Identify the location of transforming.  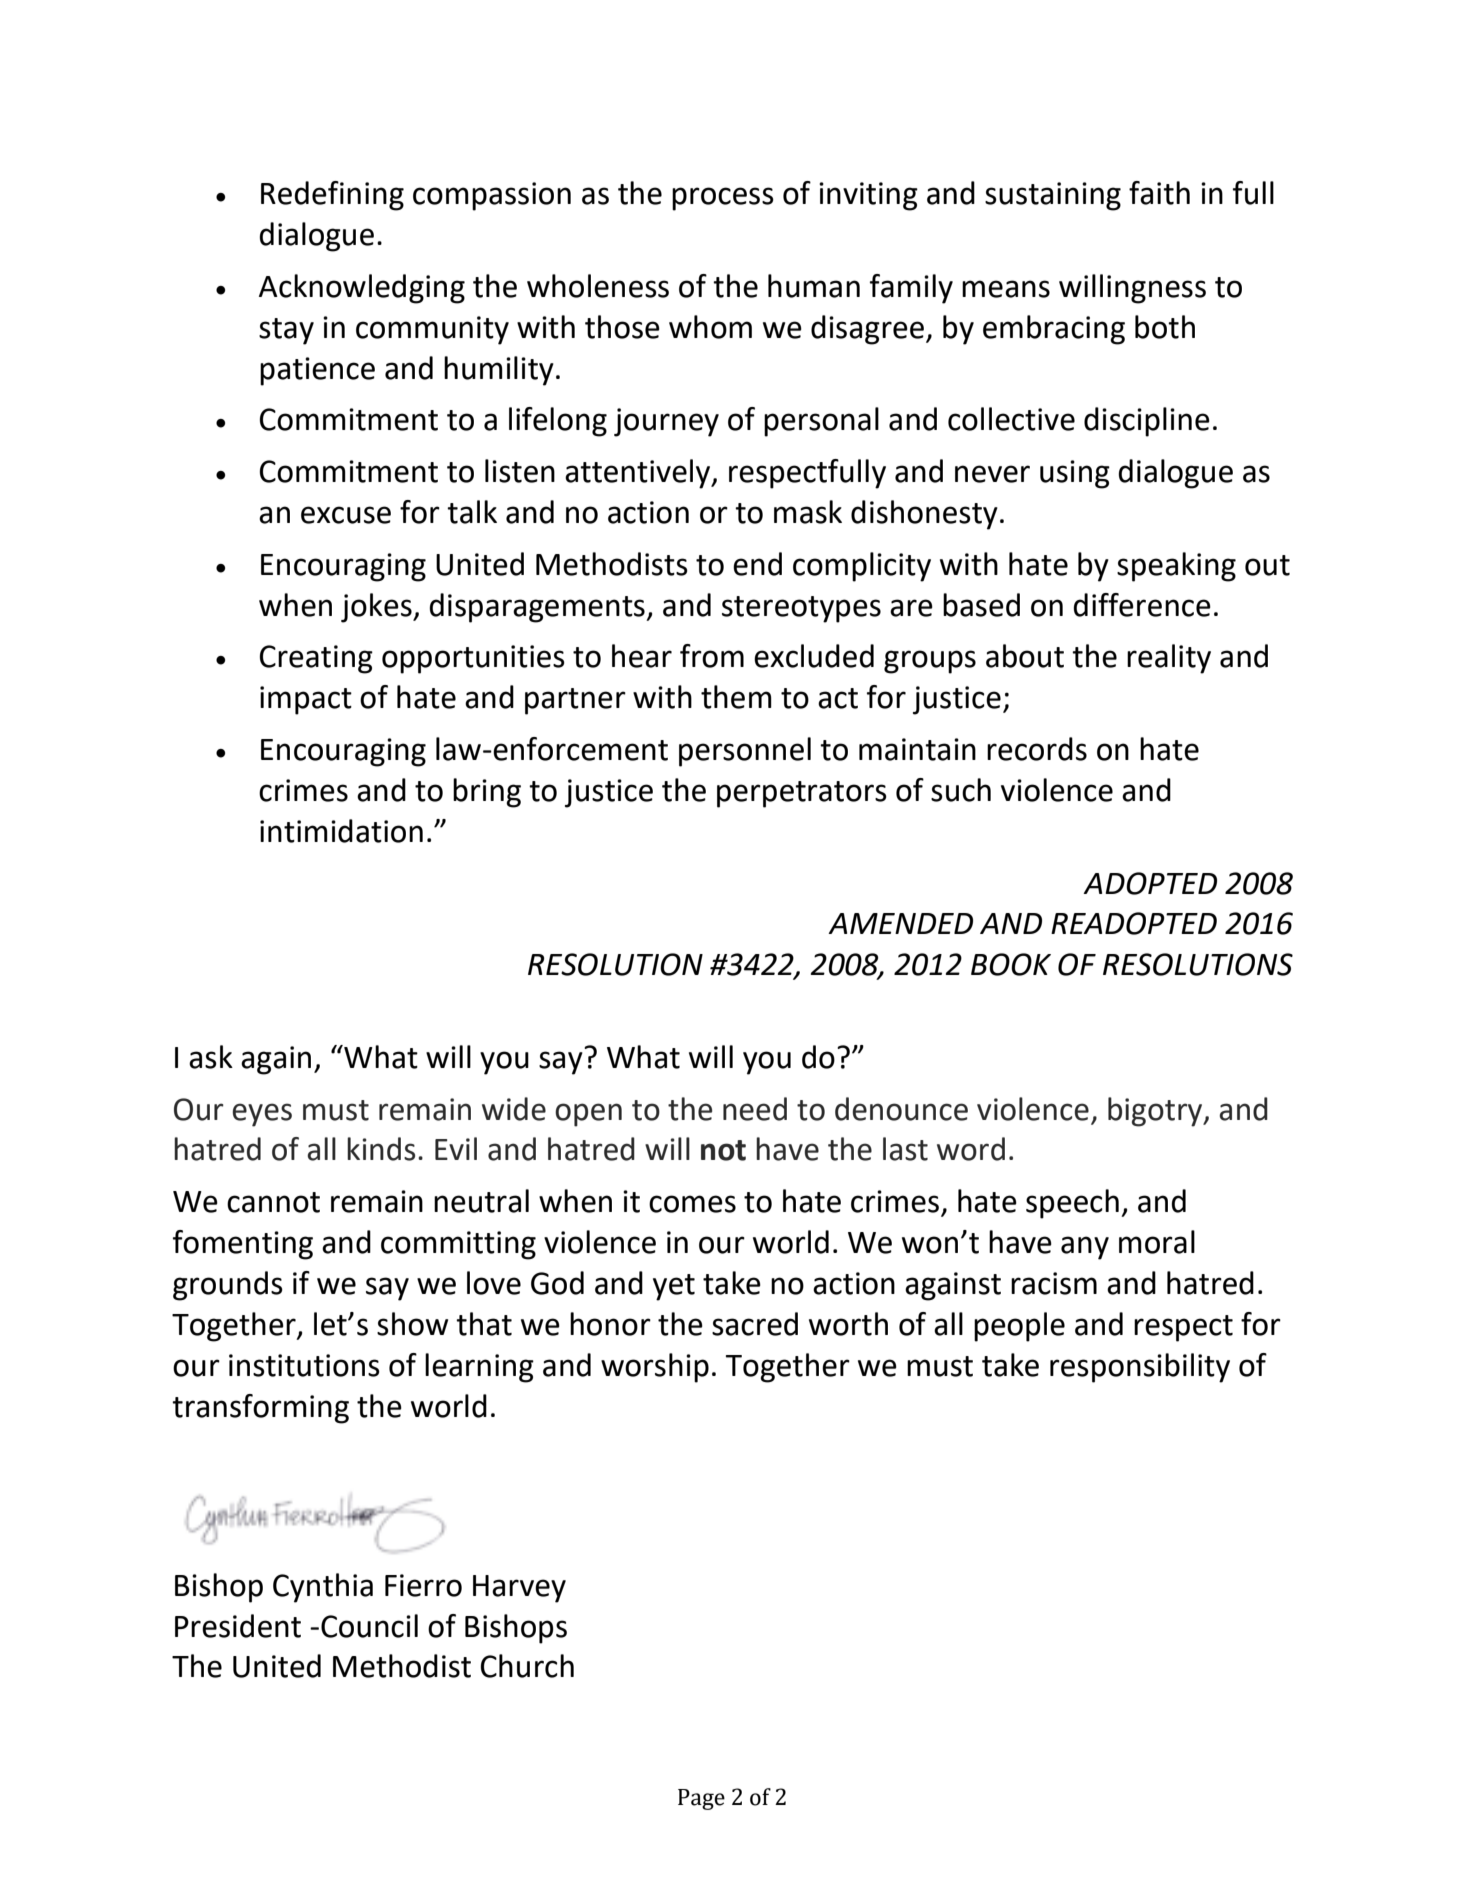
(260, 1409).
